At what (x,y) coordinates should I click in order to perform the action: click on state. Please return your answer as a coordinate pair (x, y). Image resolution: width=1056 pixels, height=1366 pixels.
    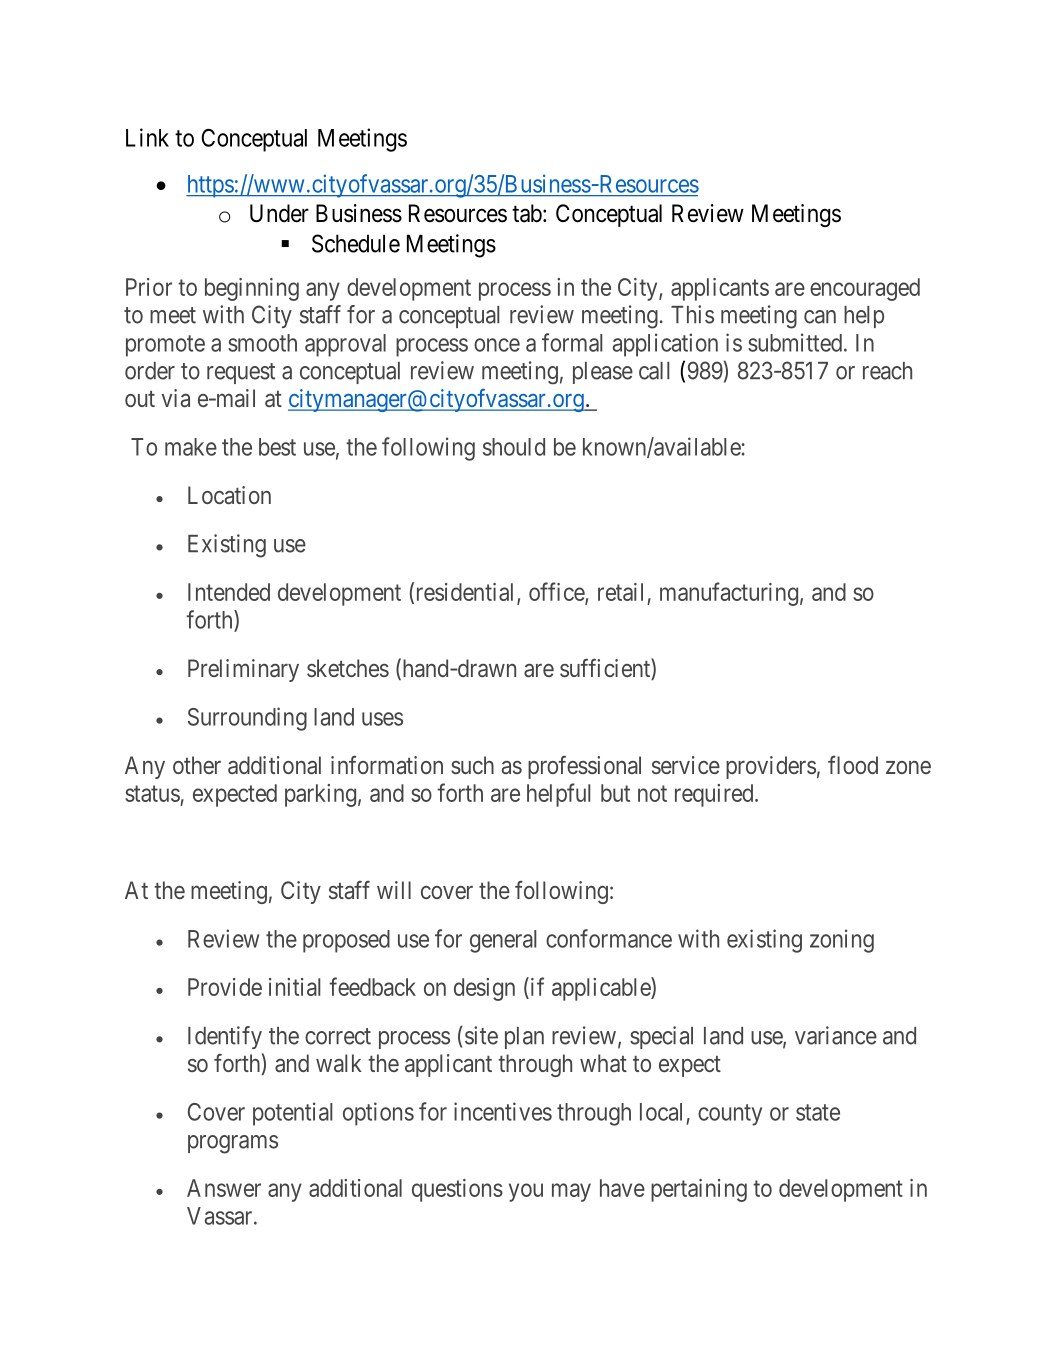
    Looking at the image, I should click on (818, 1112).
